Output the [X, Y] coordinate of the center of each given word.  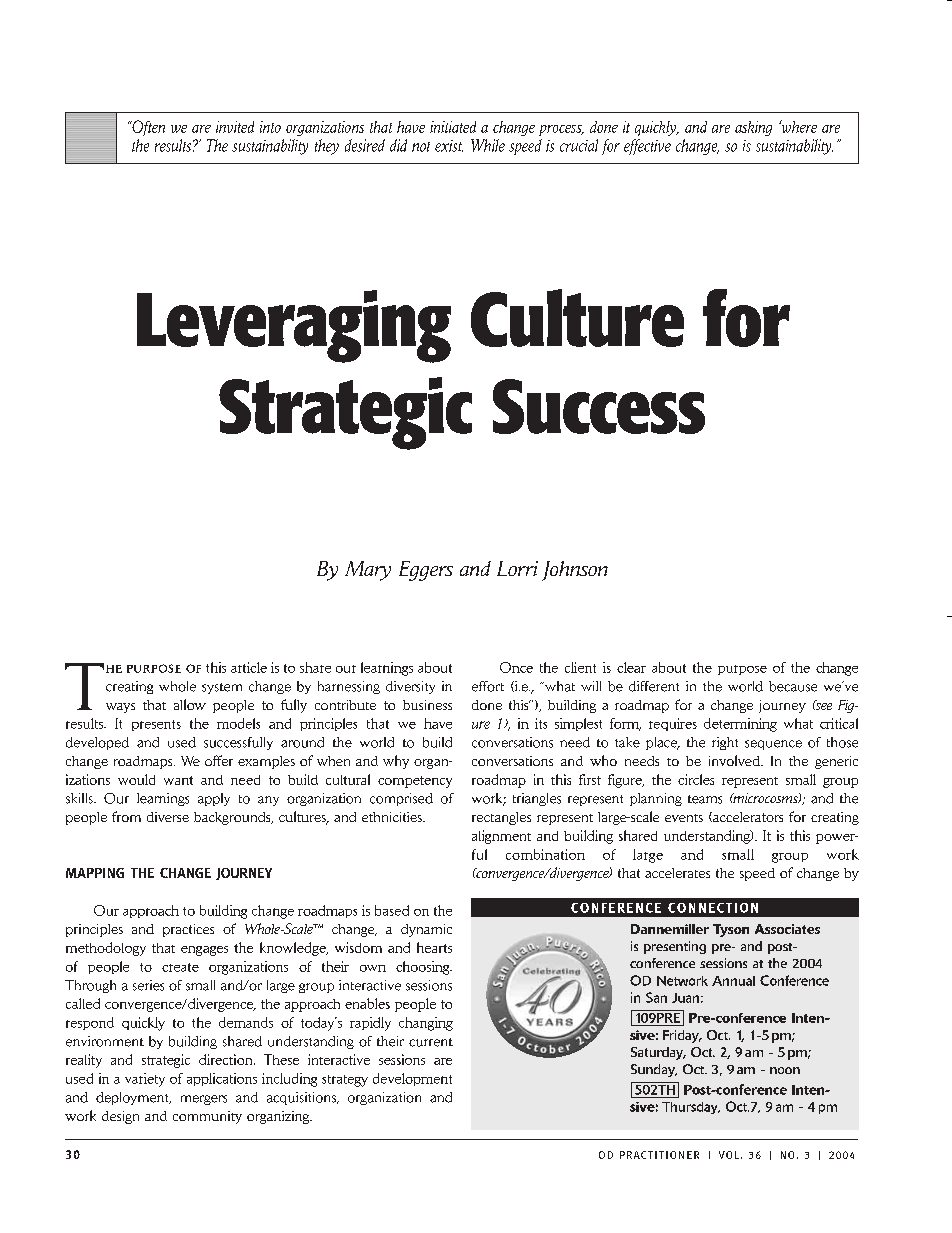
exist [449, 146]
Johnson [575, 571]
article [249, 667]
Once [516, 667]
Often [147, 128]
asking [753, 128]
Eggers [426, 571]
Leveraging [294, 326]
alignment [501, 837]
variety [145, 1080]
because [793, 686]
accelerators [747, 817]
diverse [168, 817]
